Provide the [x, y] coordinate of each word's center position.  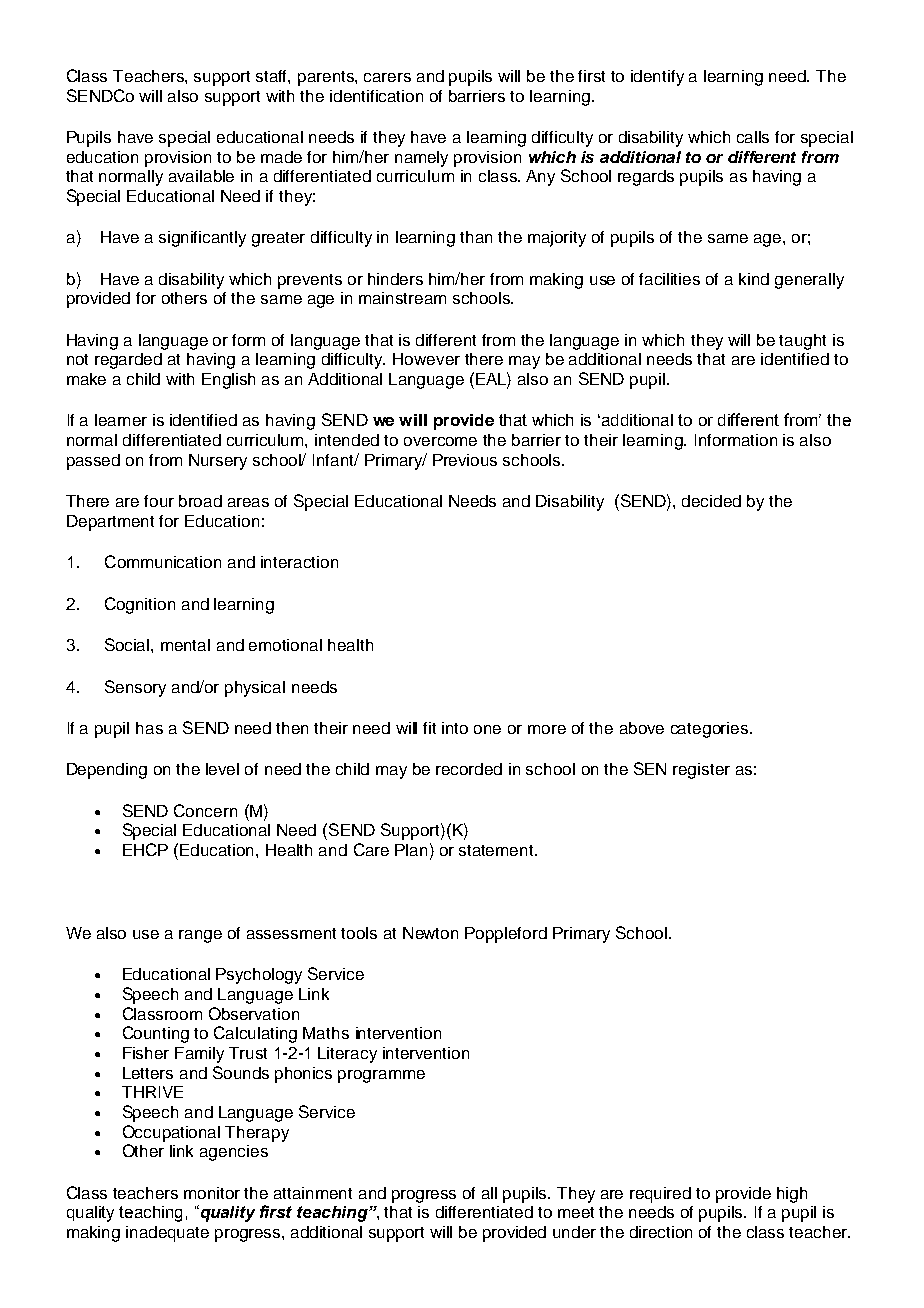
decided [711, 501]
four [159, 501]
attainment [313, 1193]
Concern [205, 810]
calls [753, 137]
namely [421, 159]
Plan [411, 850]
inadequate [167, 1234]
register [701, 771]
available [201, 176]
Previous [465, 460]
